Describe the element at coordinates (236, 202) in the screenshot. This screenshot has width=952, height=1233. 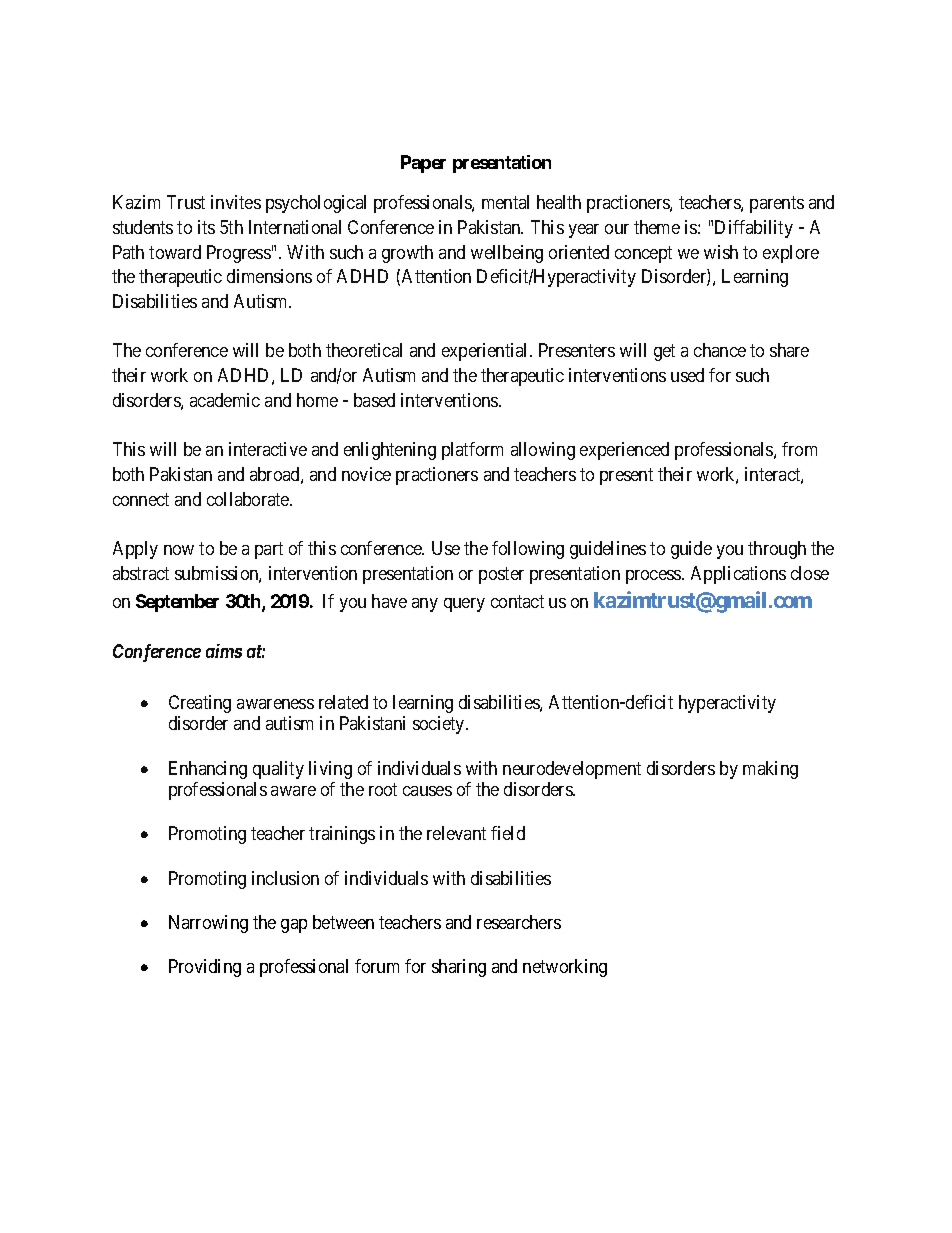
I see `invites` at that location.
